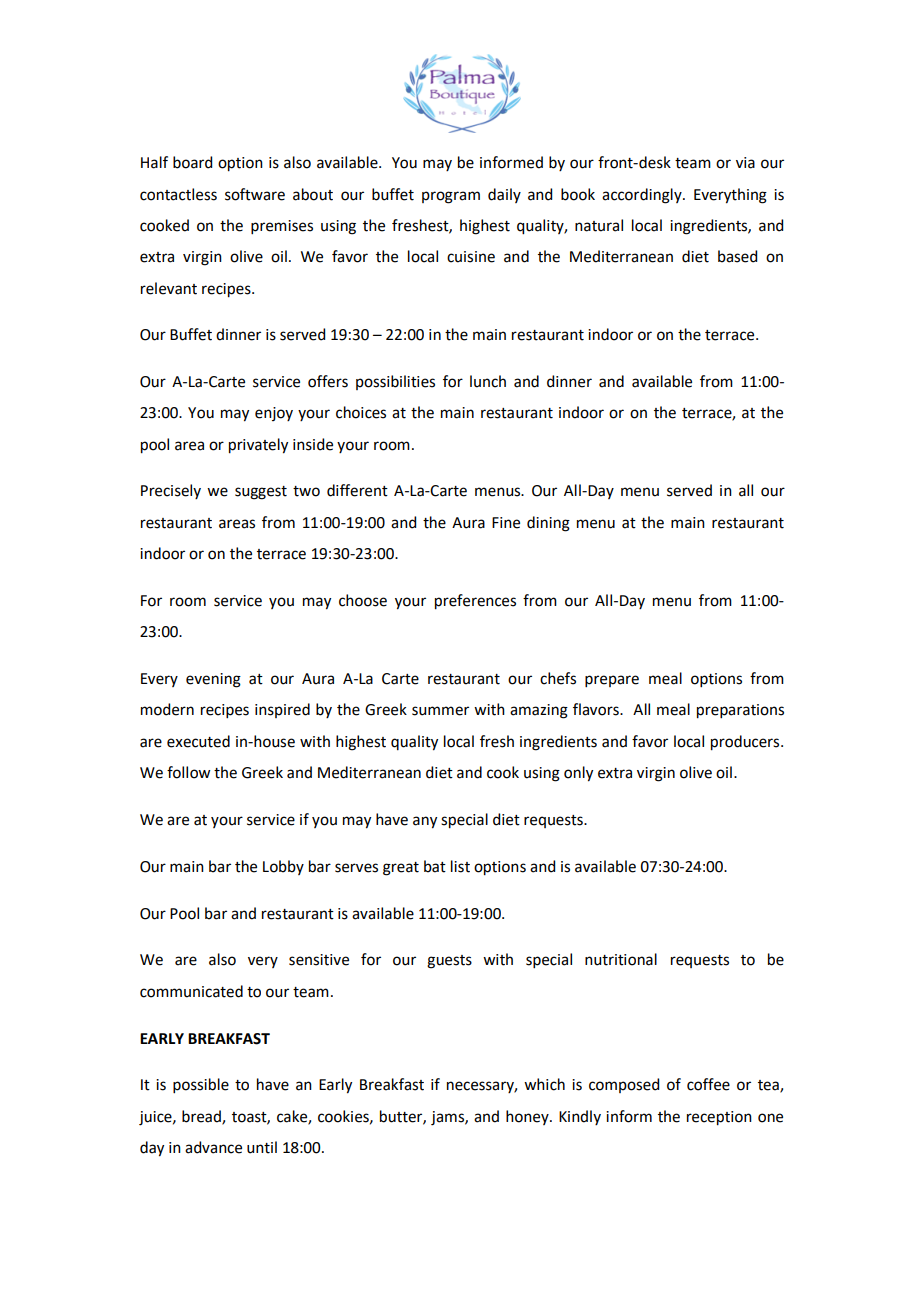  What do you see at coordinates (451, 197) in the image?
I see `program` at bounding box center [451, 197].
